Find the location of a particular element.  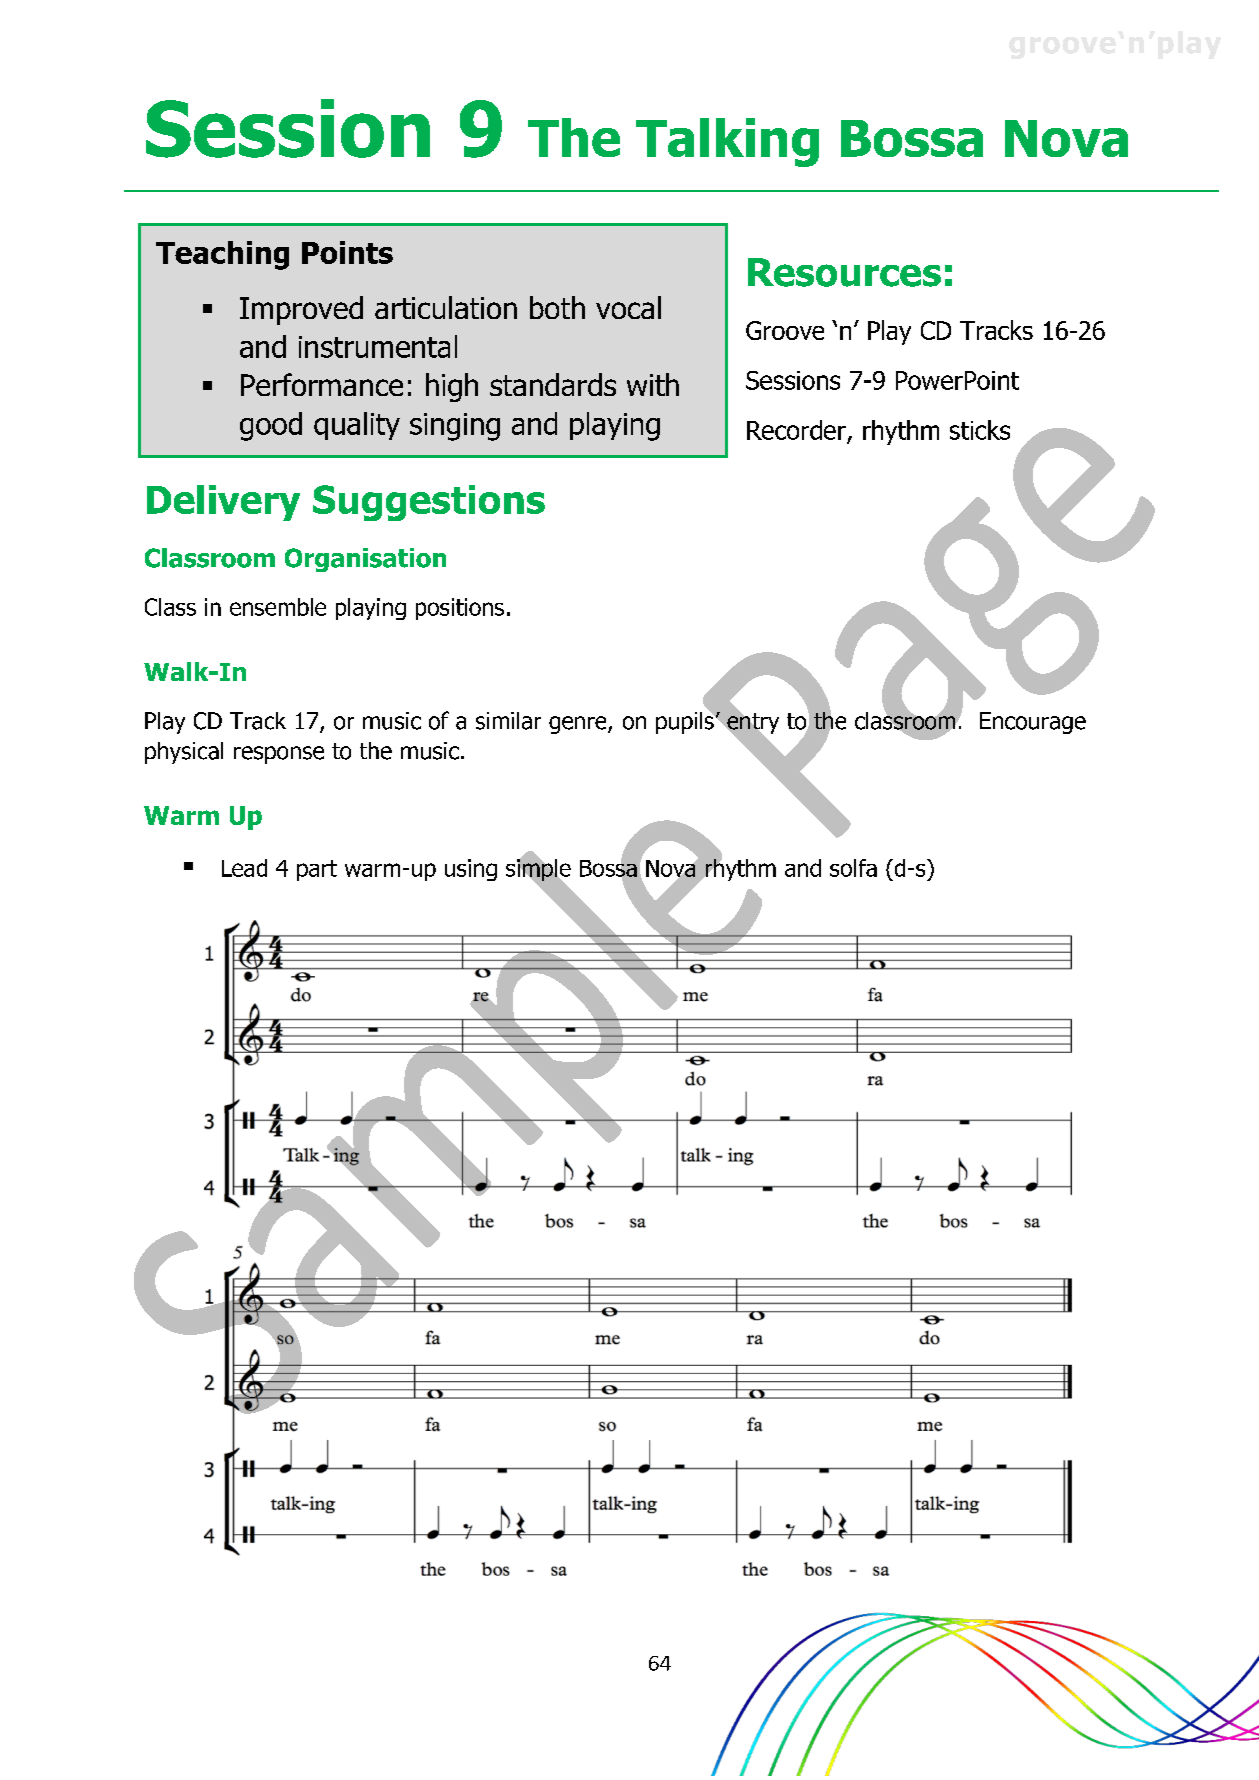

Delivery is located at coordinates (223, 503).
